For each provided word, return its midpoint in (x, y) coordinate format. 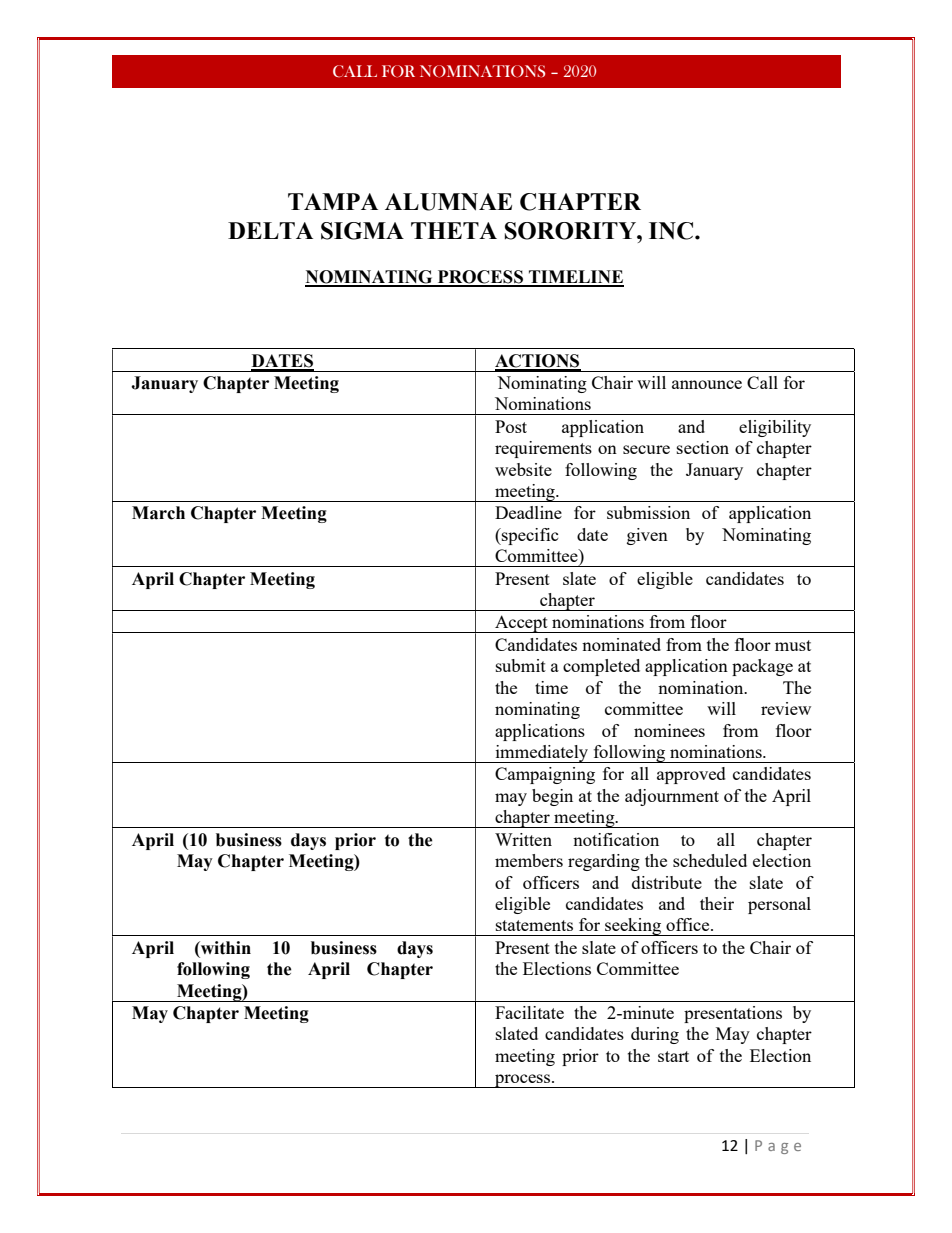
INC (671, 231)
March (158, 513)
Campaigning (545, 775)
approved (691, 775)
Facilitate (529, 1012)
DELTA (270, 230)
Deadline (528, 512)
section (703, 447)
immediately (542, 754)
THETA (454, 230)
